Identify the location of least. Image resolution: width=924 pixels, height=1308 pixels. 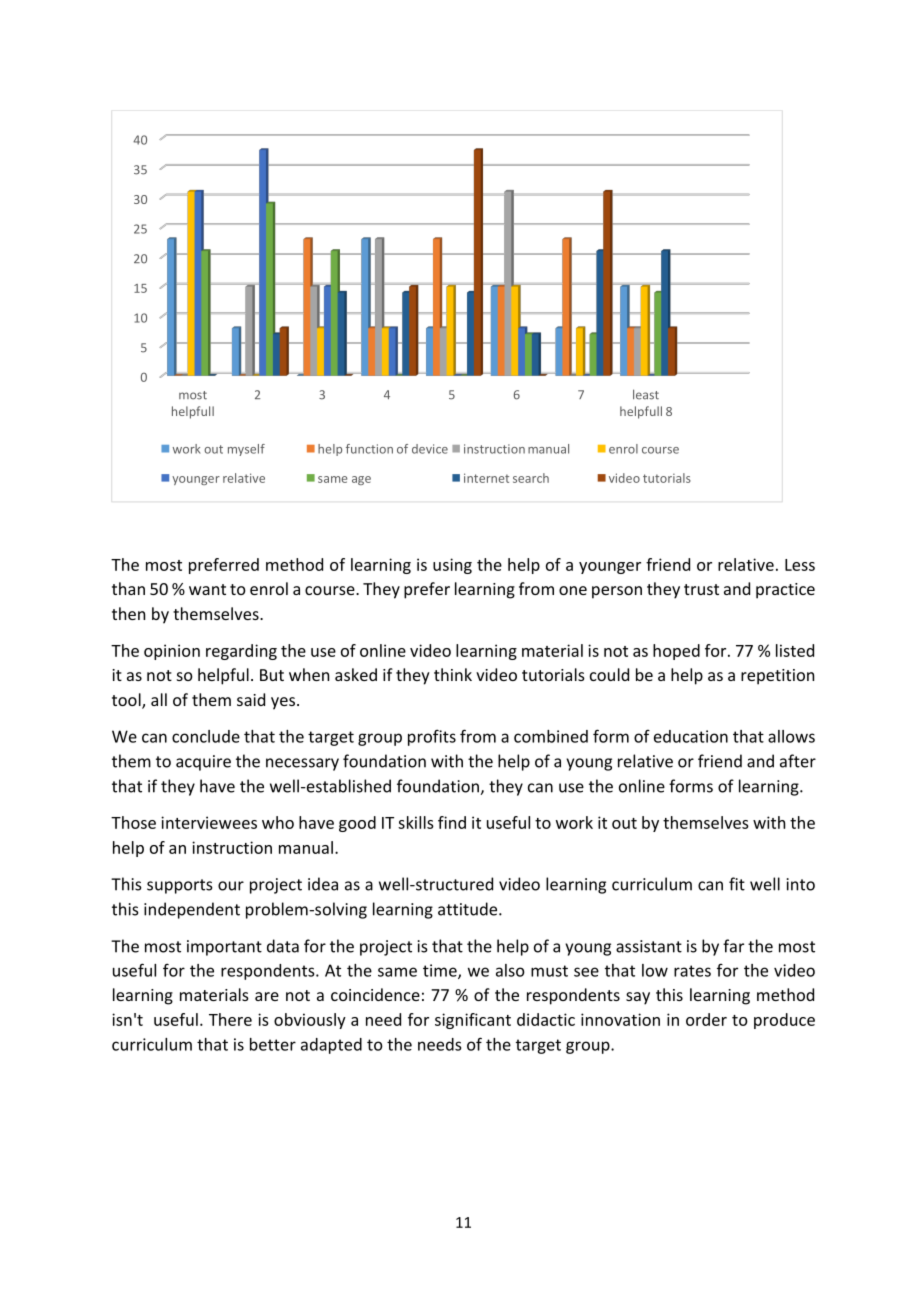
(646, 394).
